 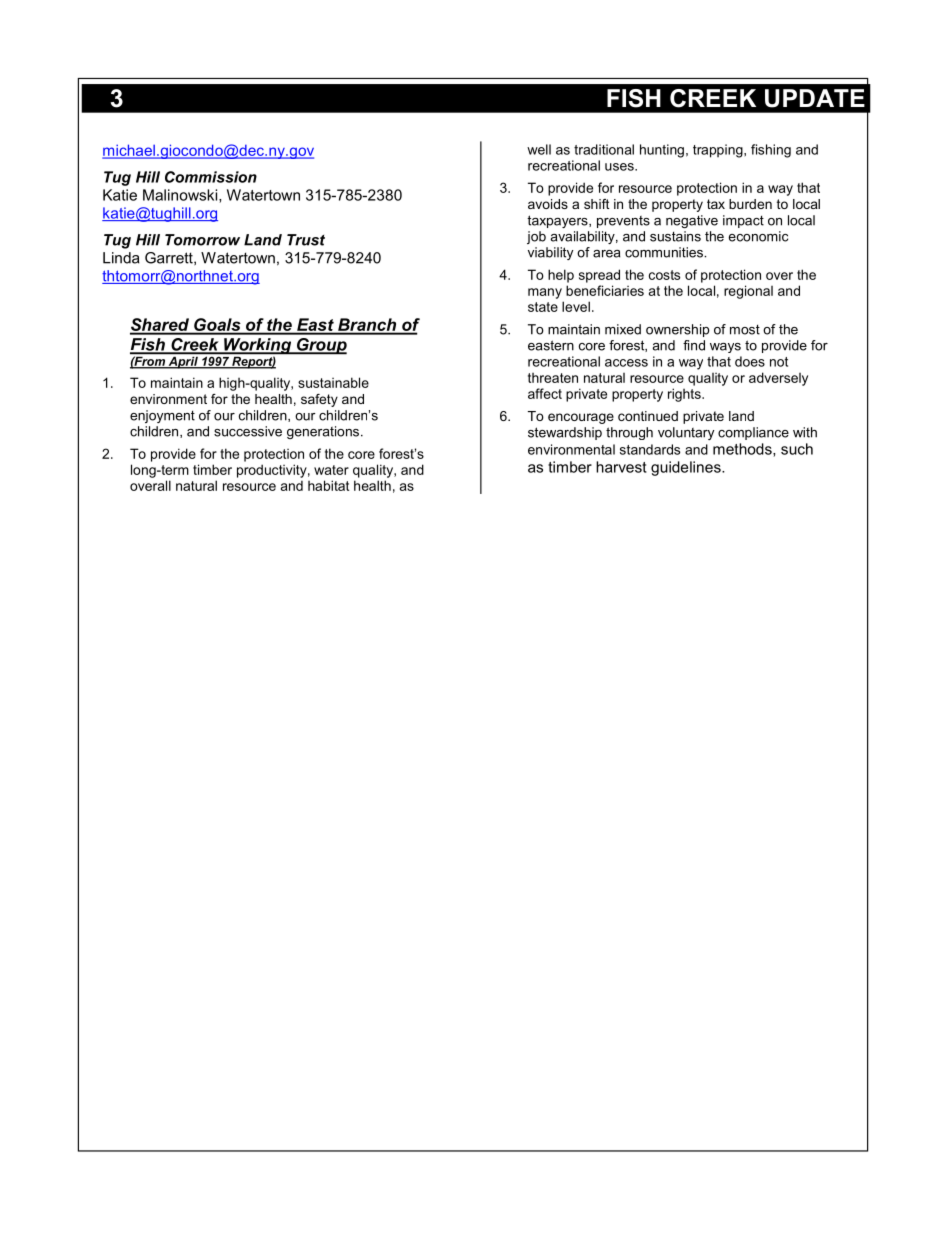 What do you see at coordinates (328, 485) in the screenshot?
I see `habitat` at bounding box center [328, 485].
